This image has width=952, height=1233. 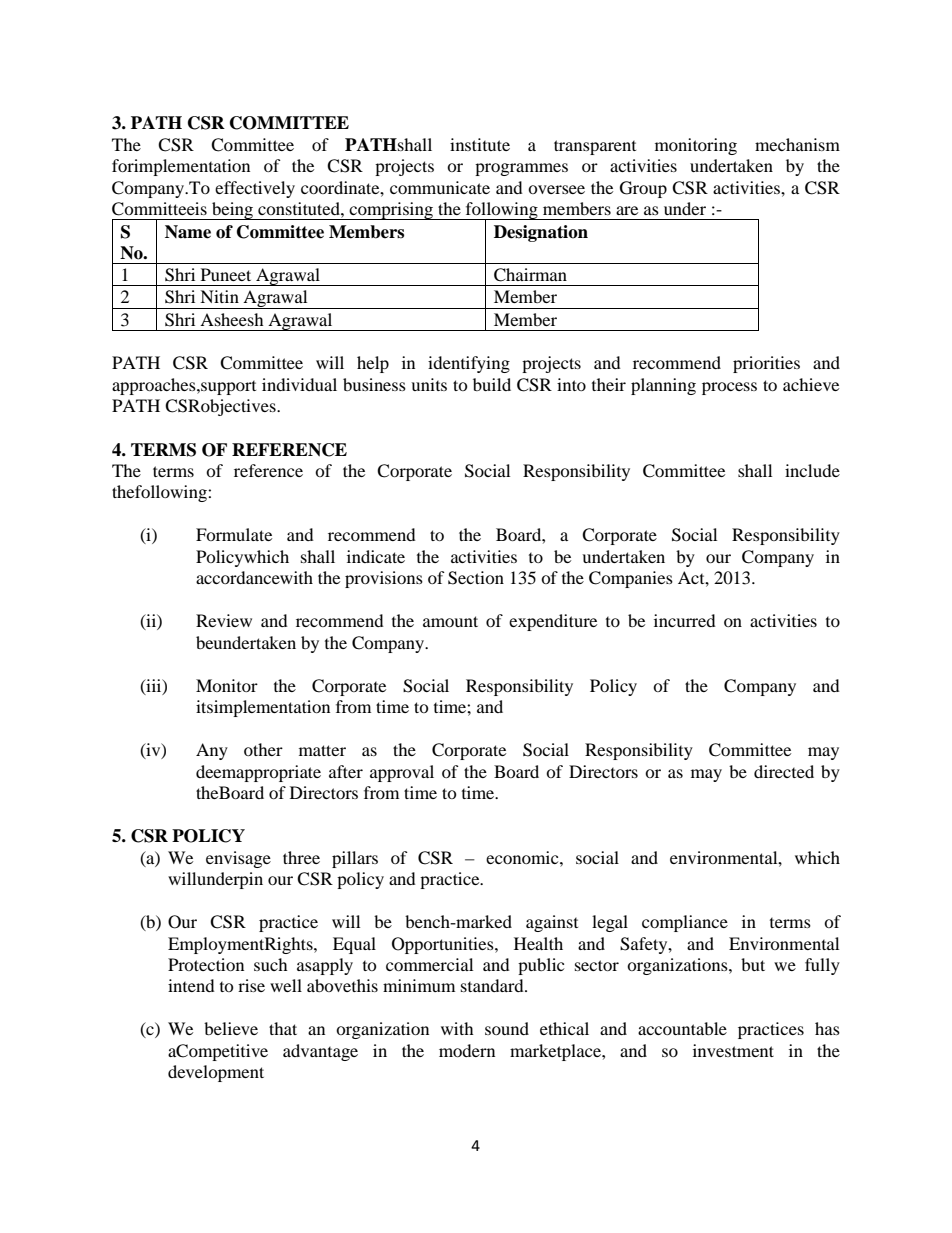 What do you see at coordinates (263, 749) in the image?
I see `other` at bounding box center [263, 749].
